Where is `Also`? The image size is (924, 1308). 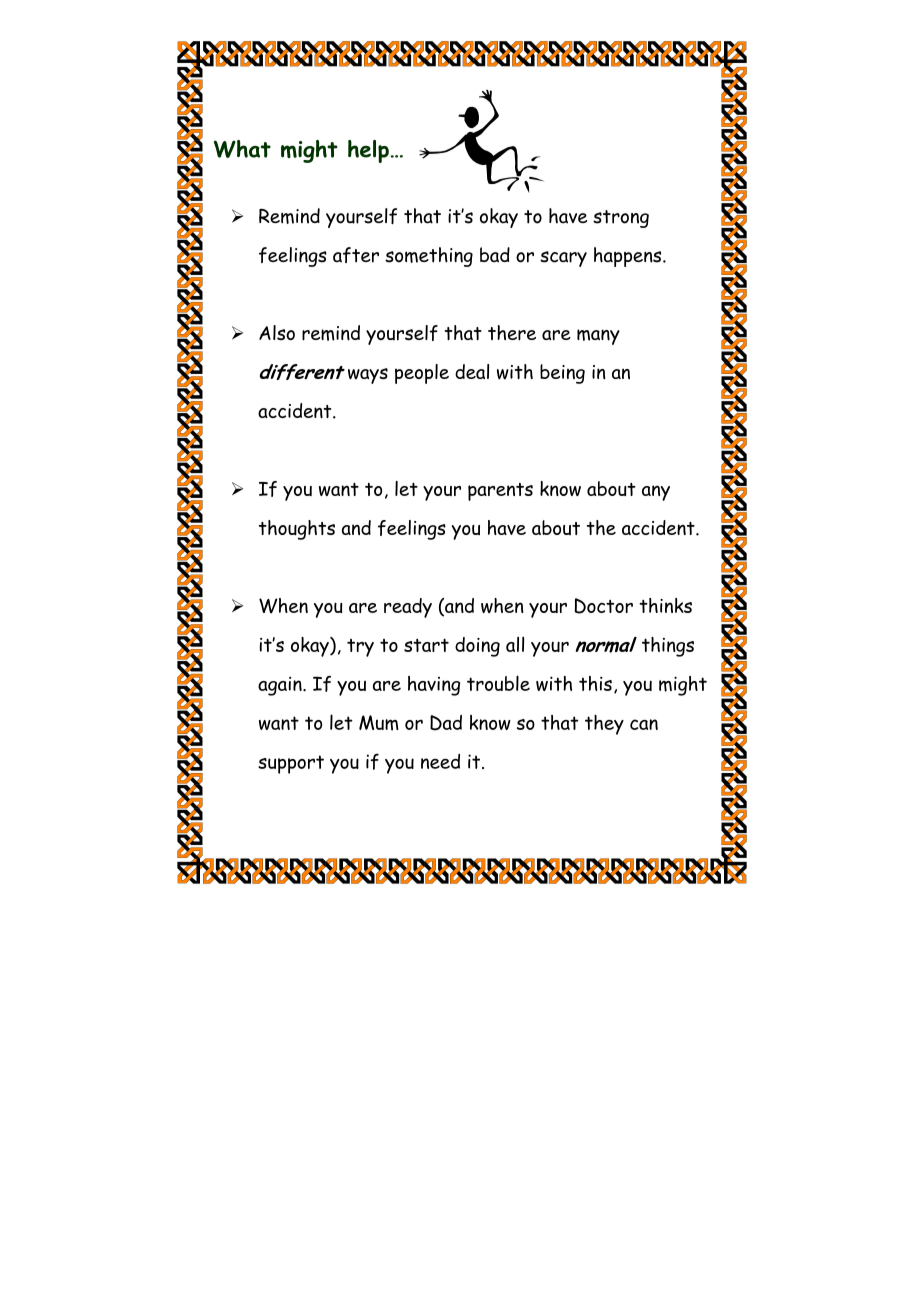 Also is located at coordinates (277, 332).
